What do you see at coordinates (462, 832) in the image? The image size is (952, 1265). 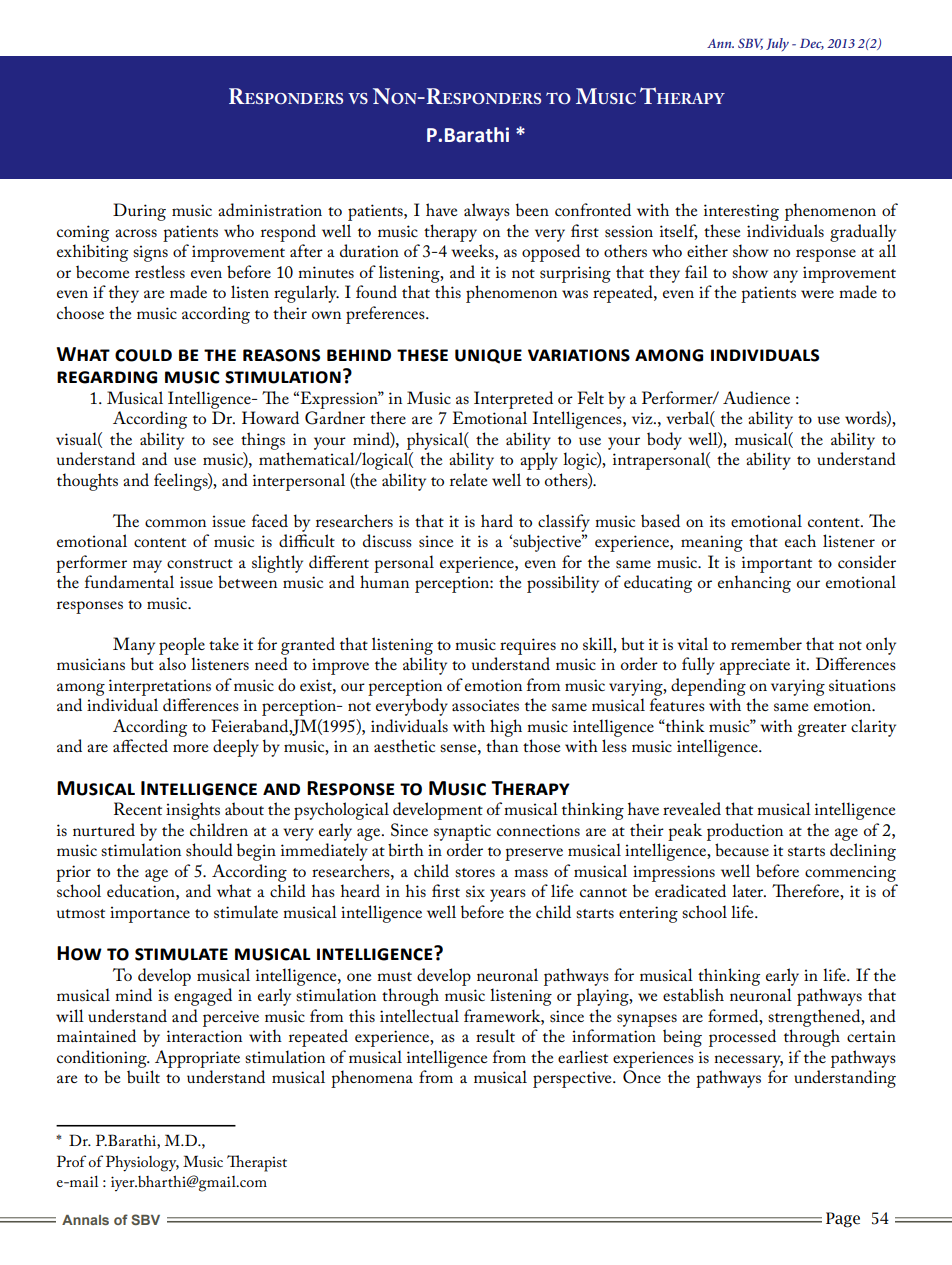 I see `synaptic` at bounding box center [462, 832].
